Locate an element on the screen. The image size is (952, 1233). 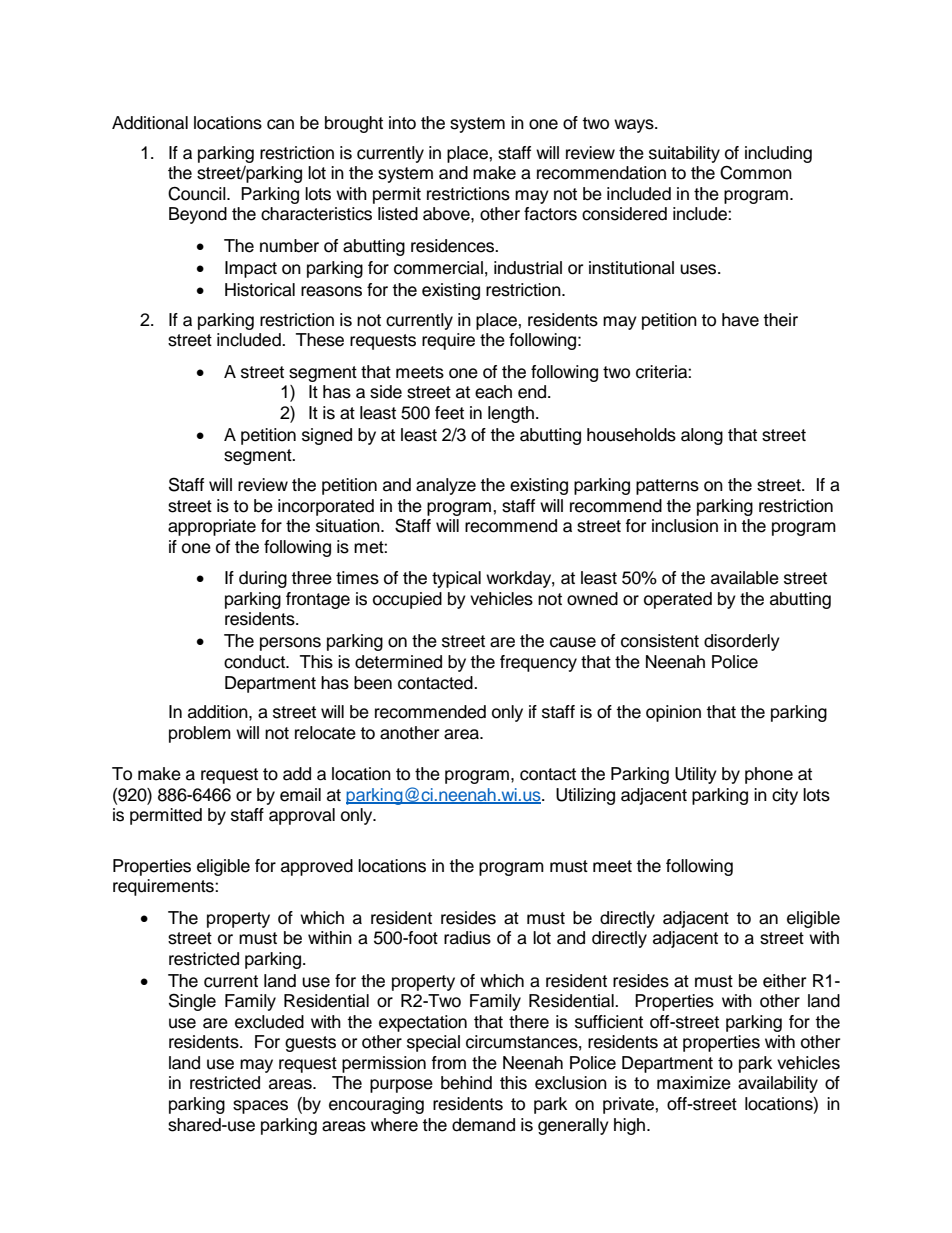
spaces is located at coordinates (260, 1107).
